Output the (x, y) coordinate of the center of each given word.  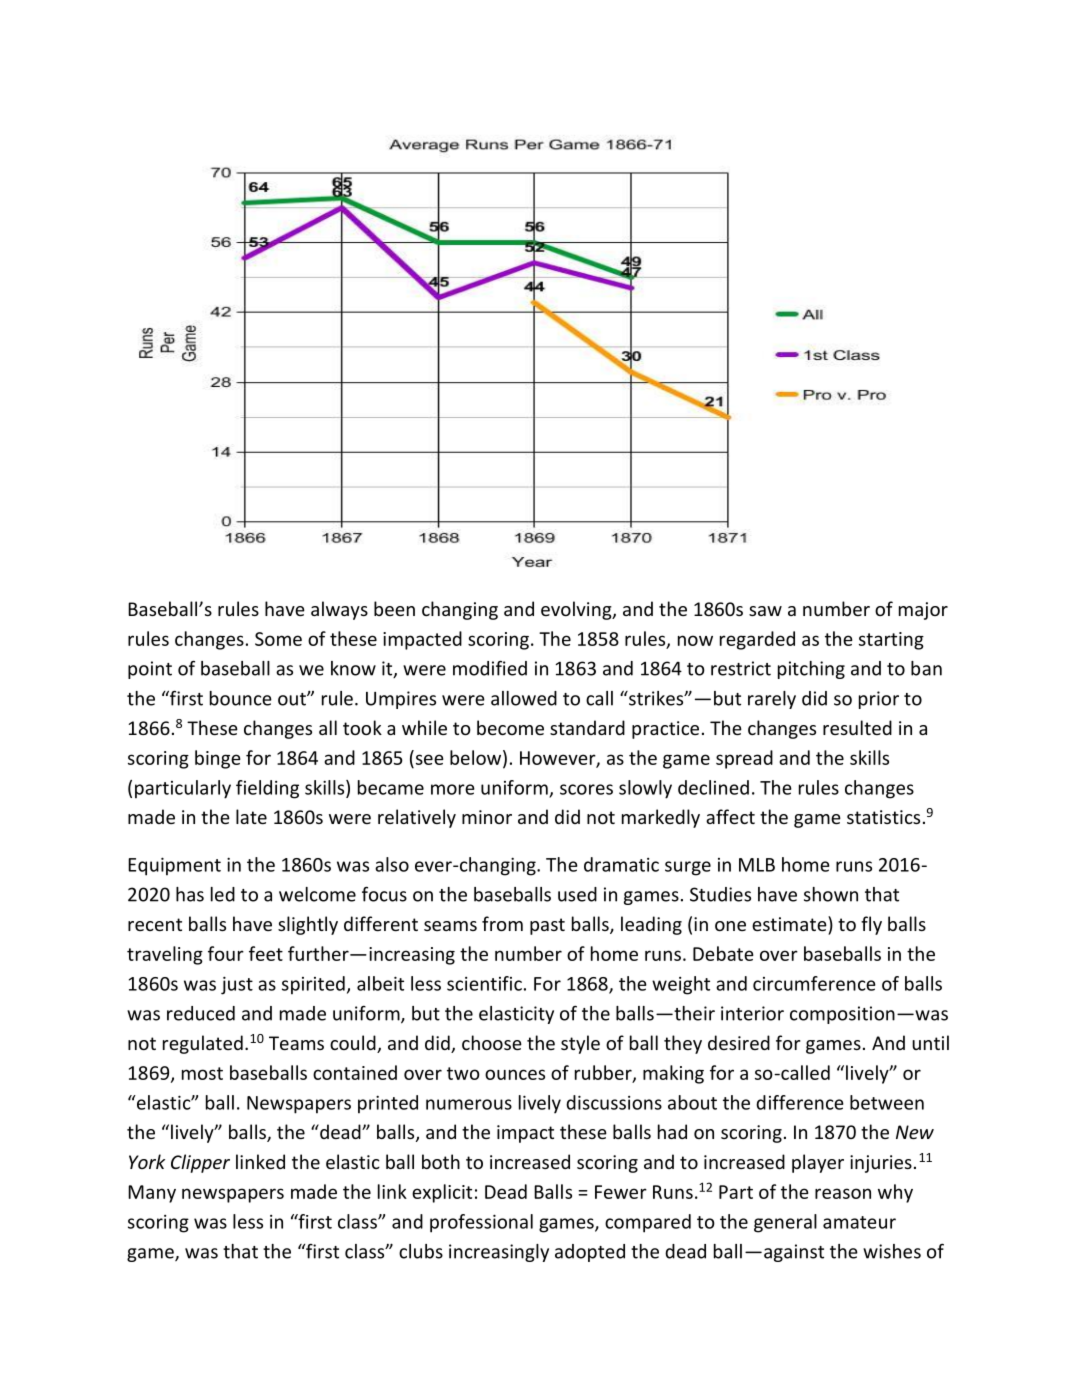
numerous (469, 1104)
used (577, 894)
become (510, 727)
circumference (814, 983)
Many (152, 1194)
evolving (577, 610)
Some (278, 639)
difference (800, 1102)
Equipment (174, 866)
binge (218, 759)
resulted (857, 727)
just (237, 985)
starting (891, 641)
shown (831, 894)
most (202, 1073)
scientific (484, 983)
